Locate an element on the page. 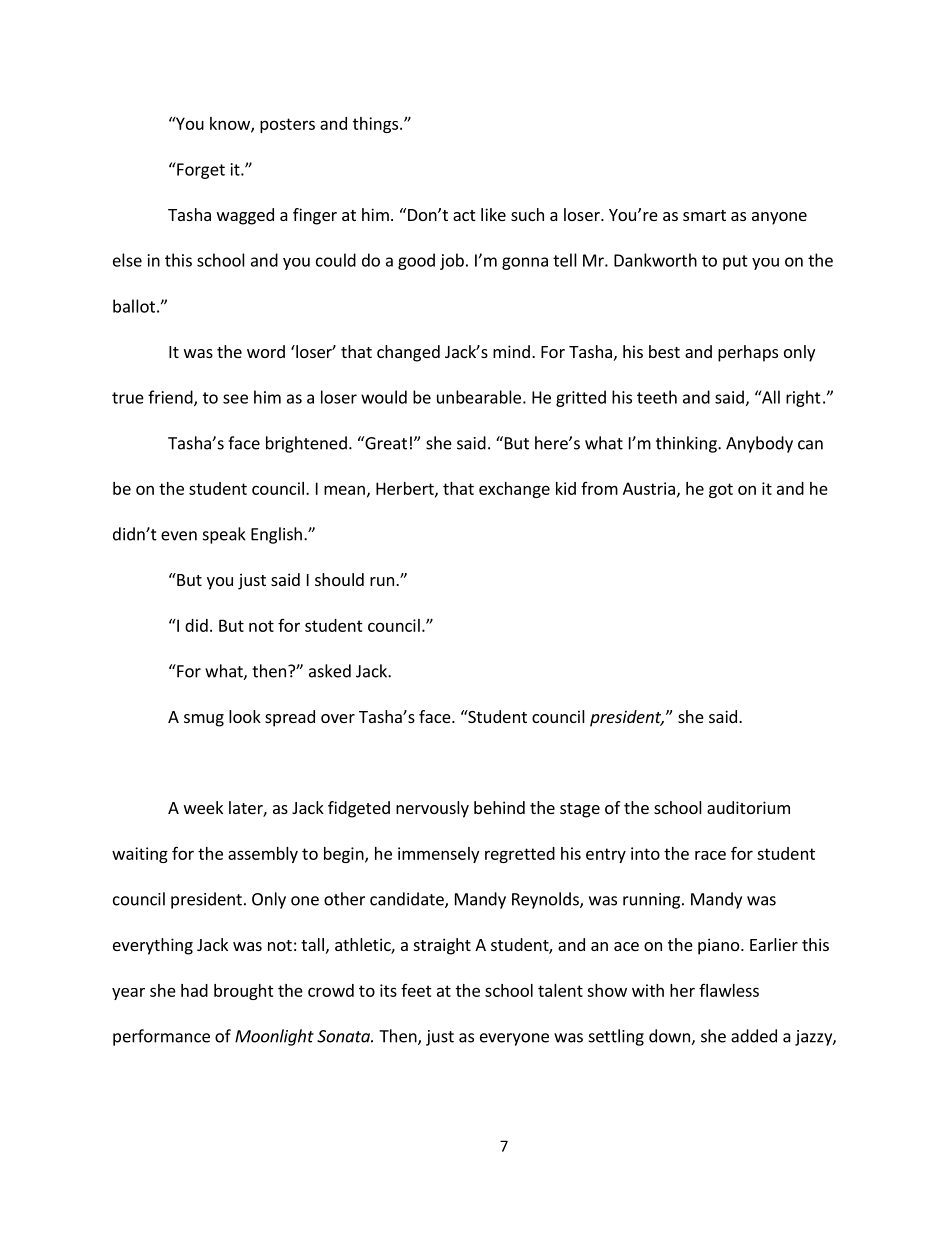  unbearable is located at coordinates (479, 397).
